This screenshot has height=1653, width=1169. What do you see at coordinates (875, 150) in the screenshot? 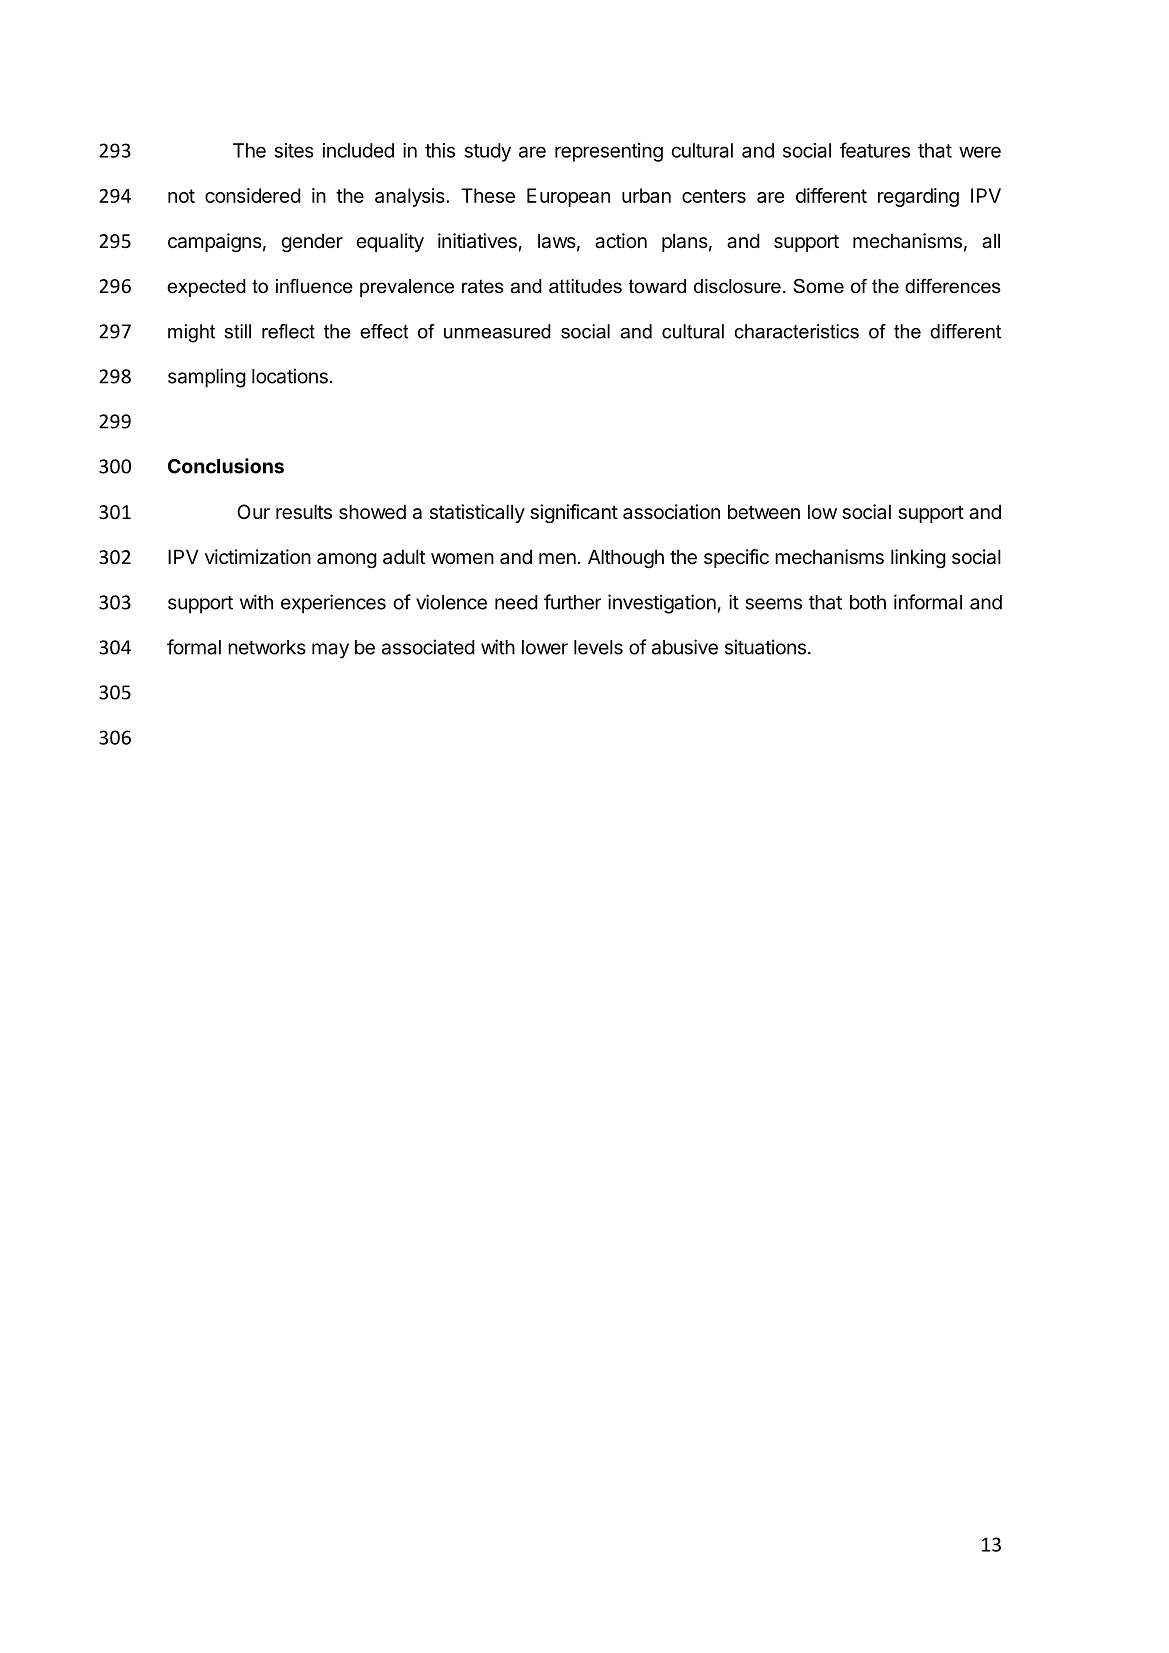
I see `features` at bounding box center [875, 150].
